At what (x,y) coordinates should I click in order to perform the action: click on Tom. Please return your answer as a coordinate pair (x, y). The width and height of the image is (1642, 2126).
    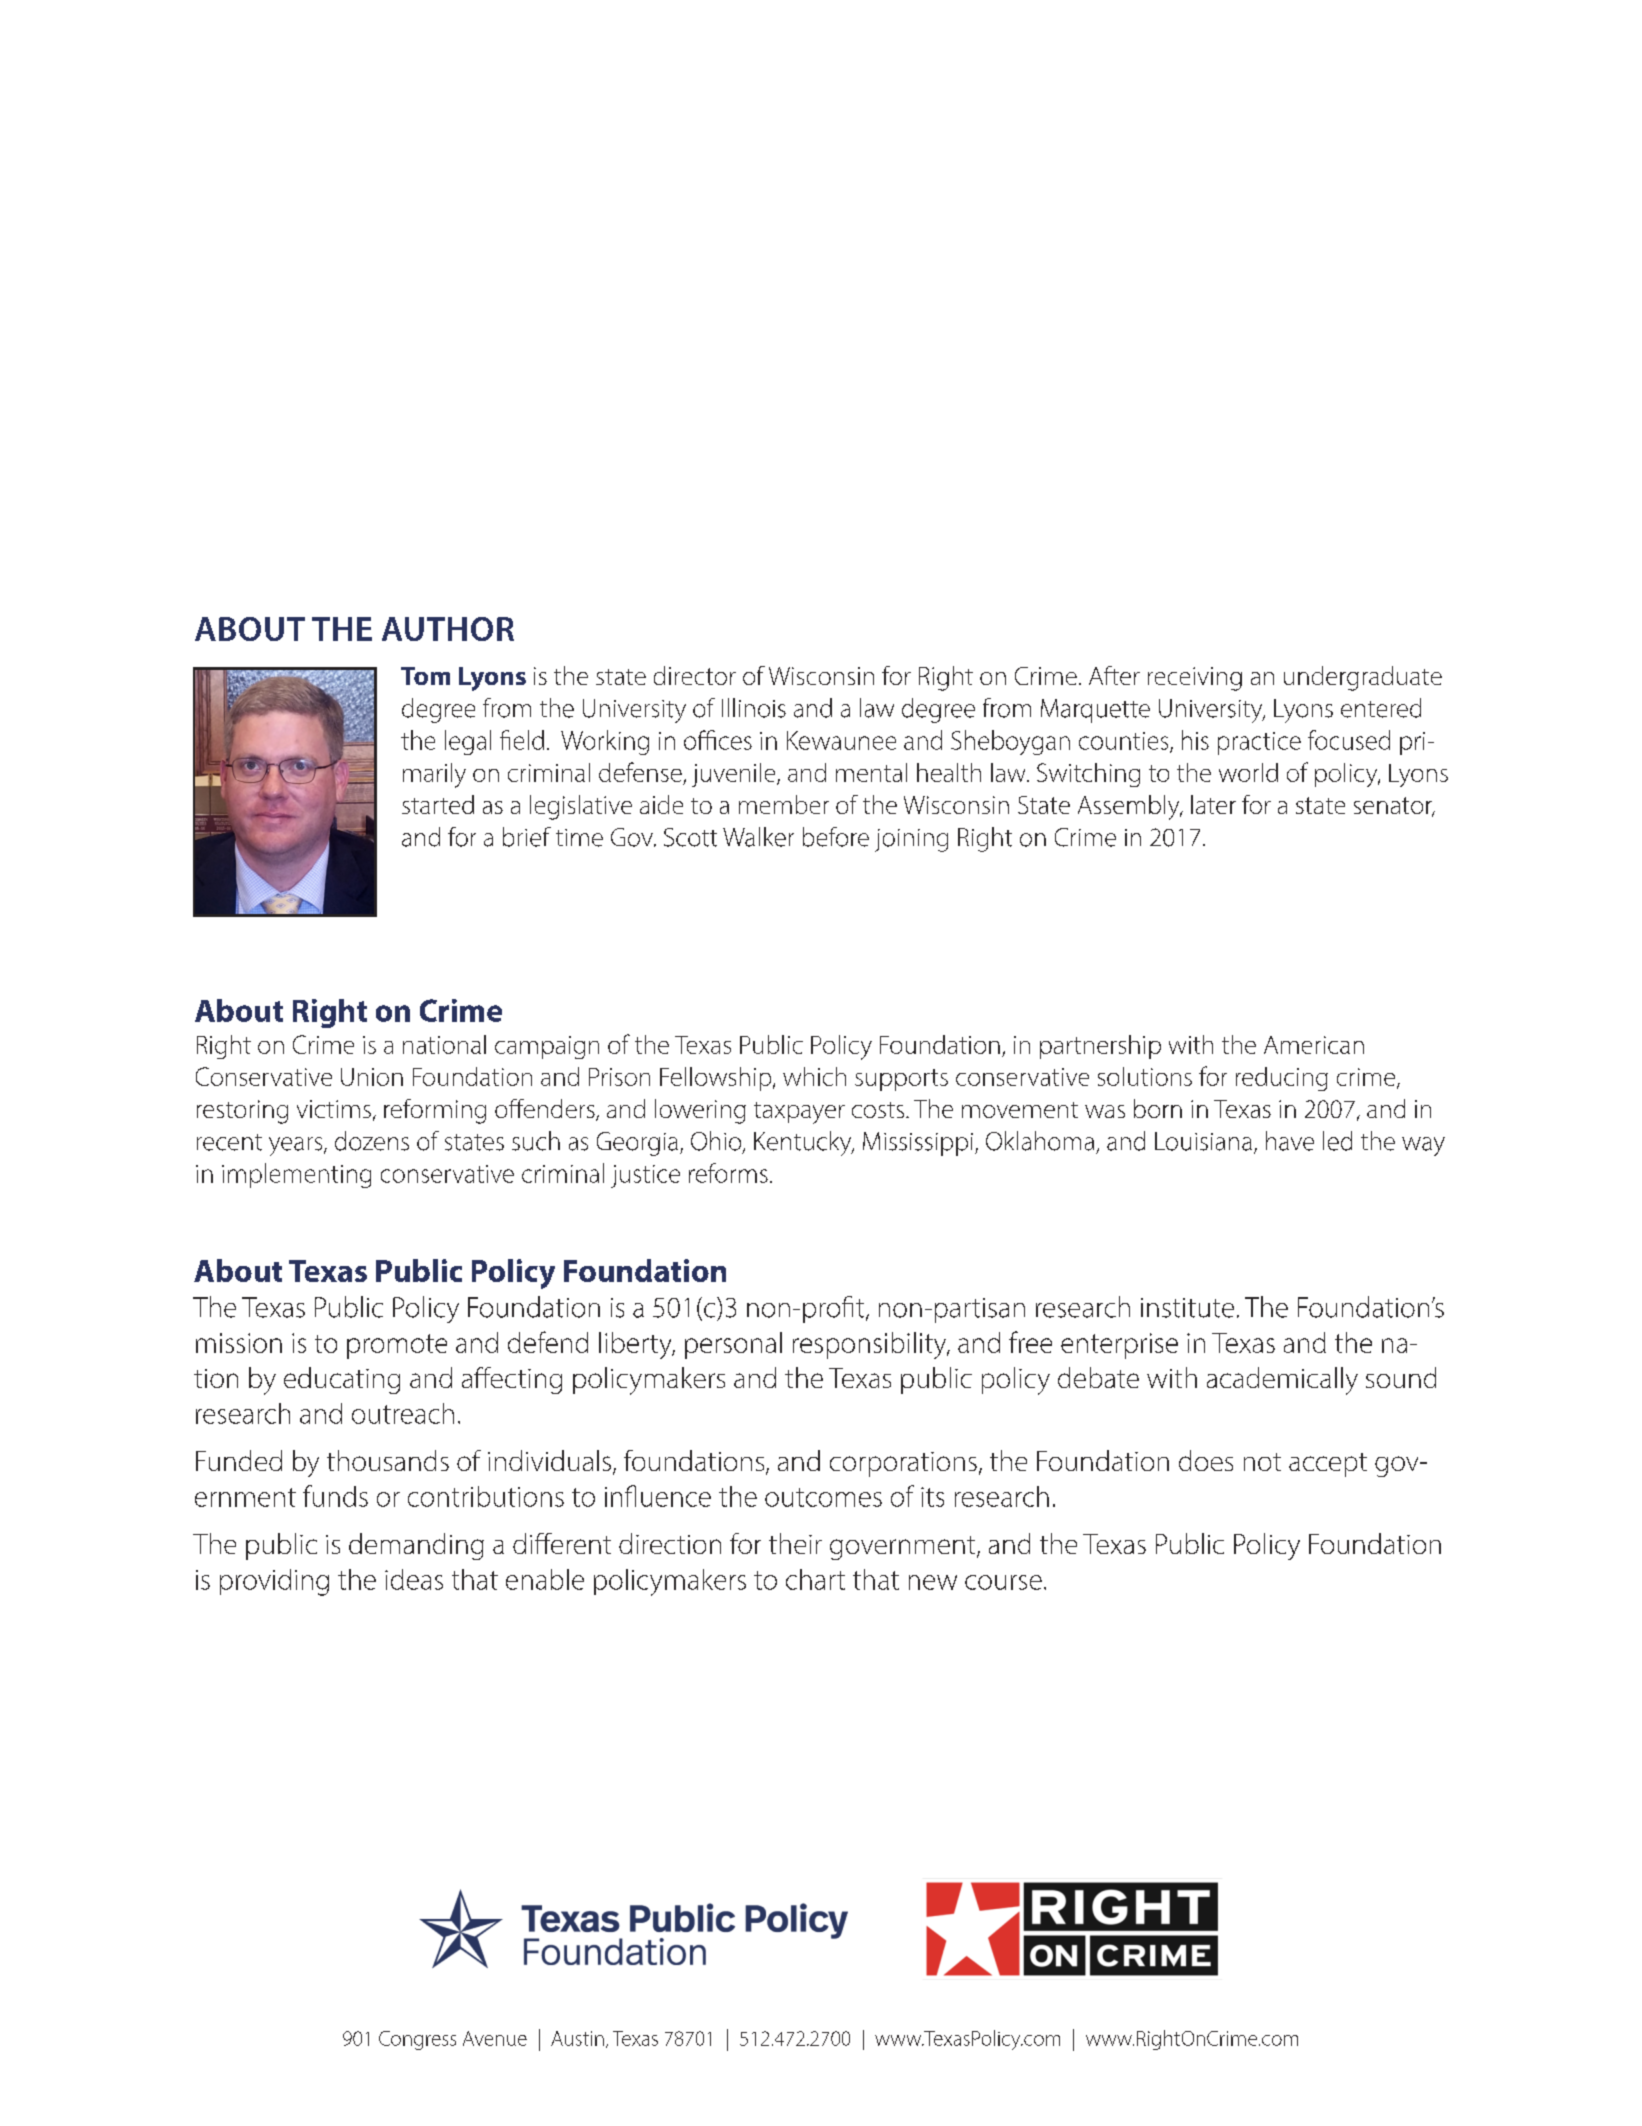
    Looking at the image, I should click on (425, 676).
